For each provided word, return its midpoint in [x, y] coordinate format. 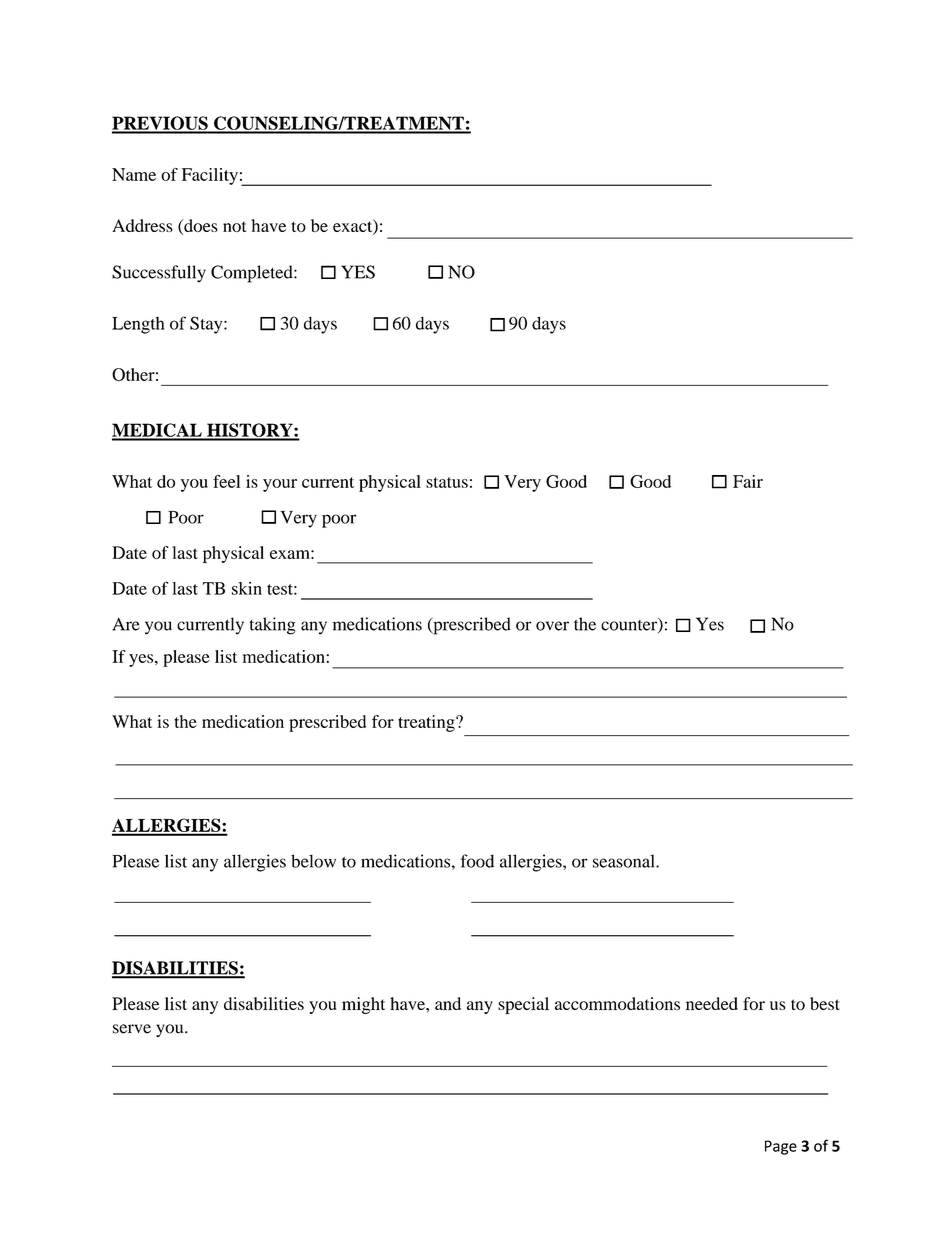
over [552, 626]
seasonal [625, 861]
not [235, 226]
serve [132, 1029]
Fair [748, 481]
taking [272, 626]
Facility [210, 176]
